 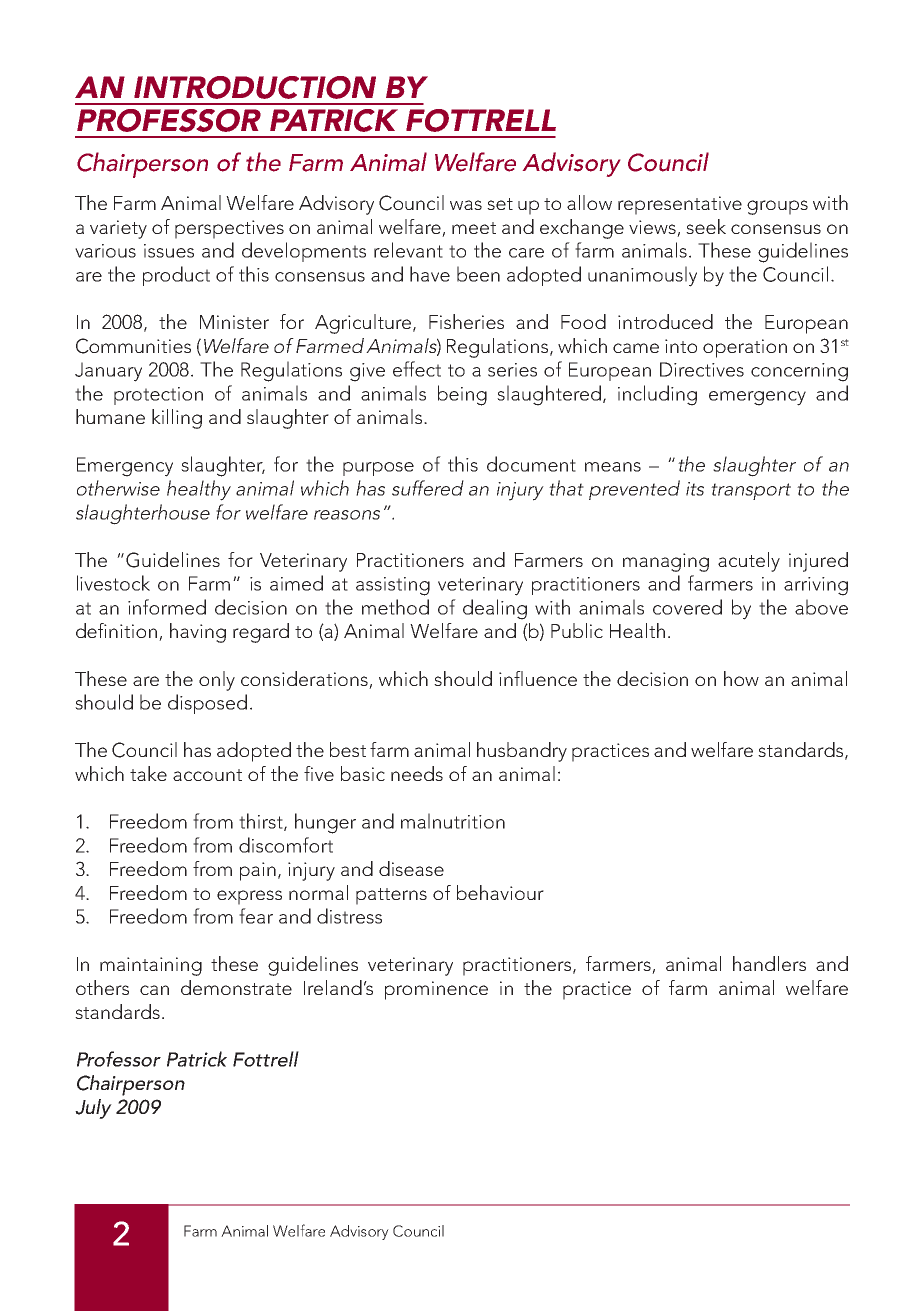 What do you see at coordinates (436, 990) in the screenshot?
I see `prominence` at bounding box center [436, 990].
